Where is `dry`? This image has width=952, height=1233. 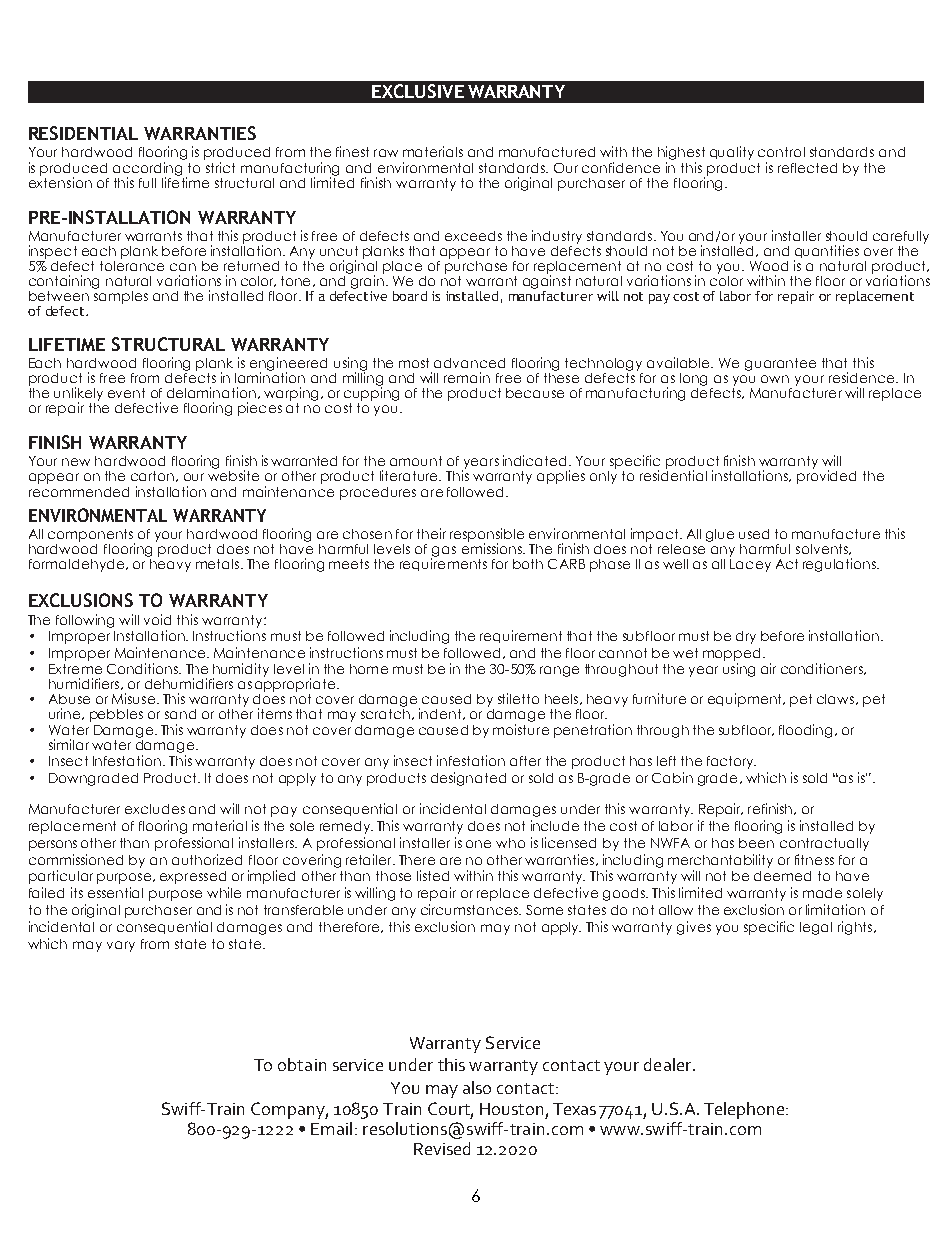 dry is located at coordinates (746, 637).
